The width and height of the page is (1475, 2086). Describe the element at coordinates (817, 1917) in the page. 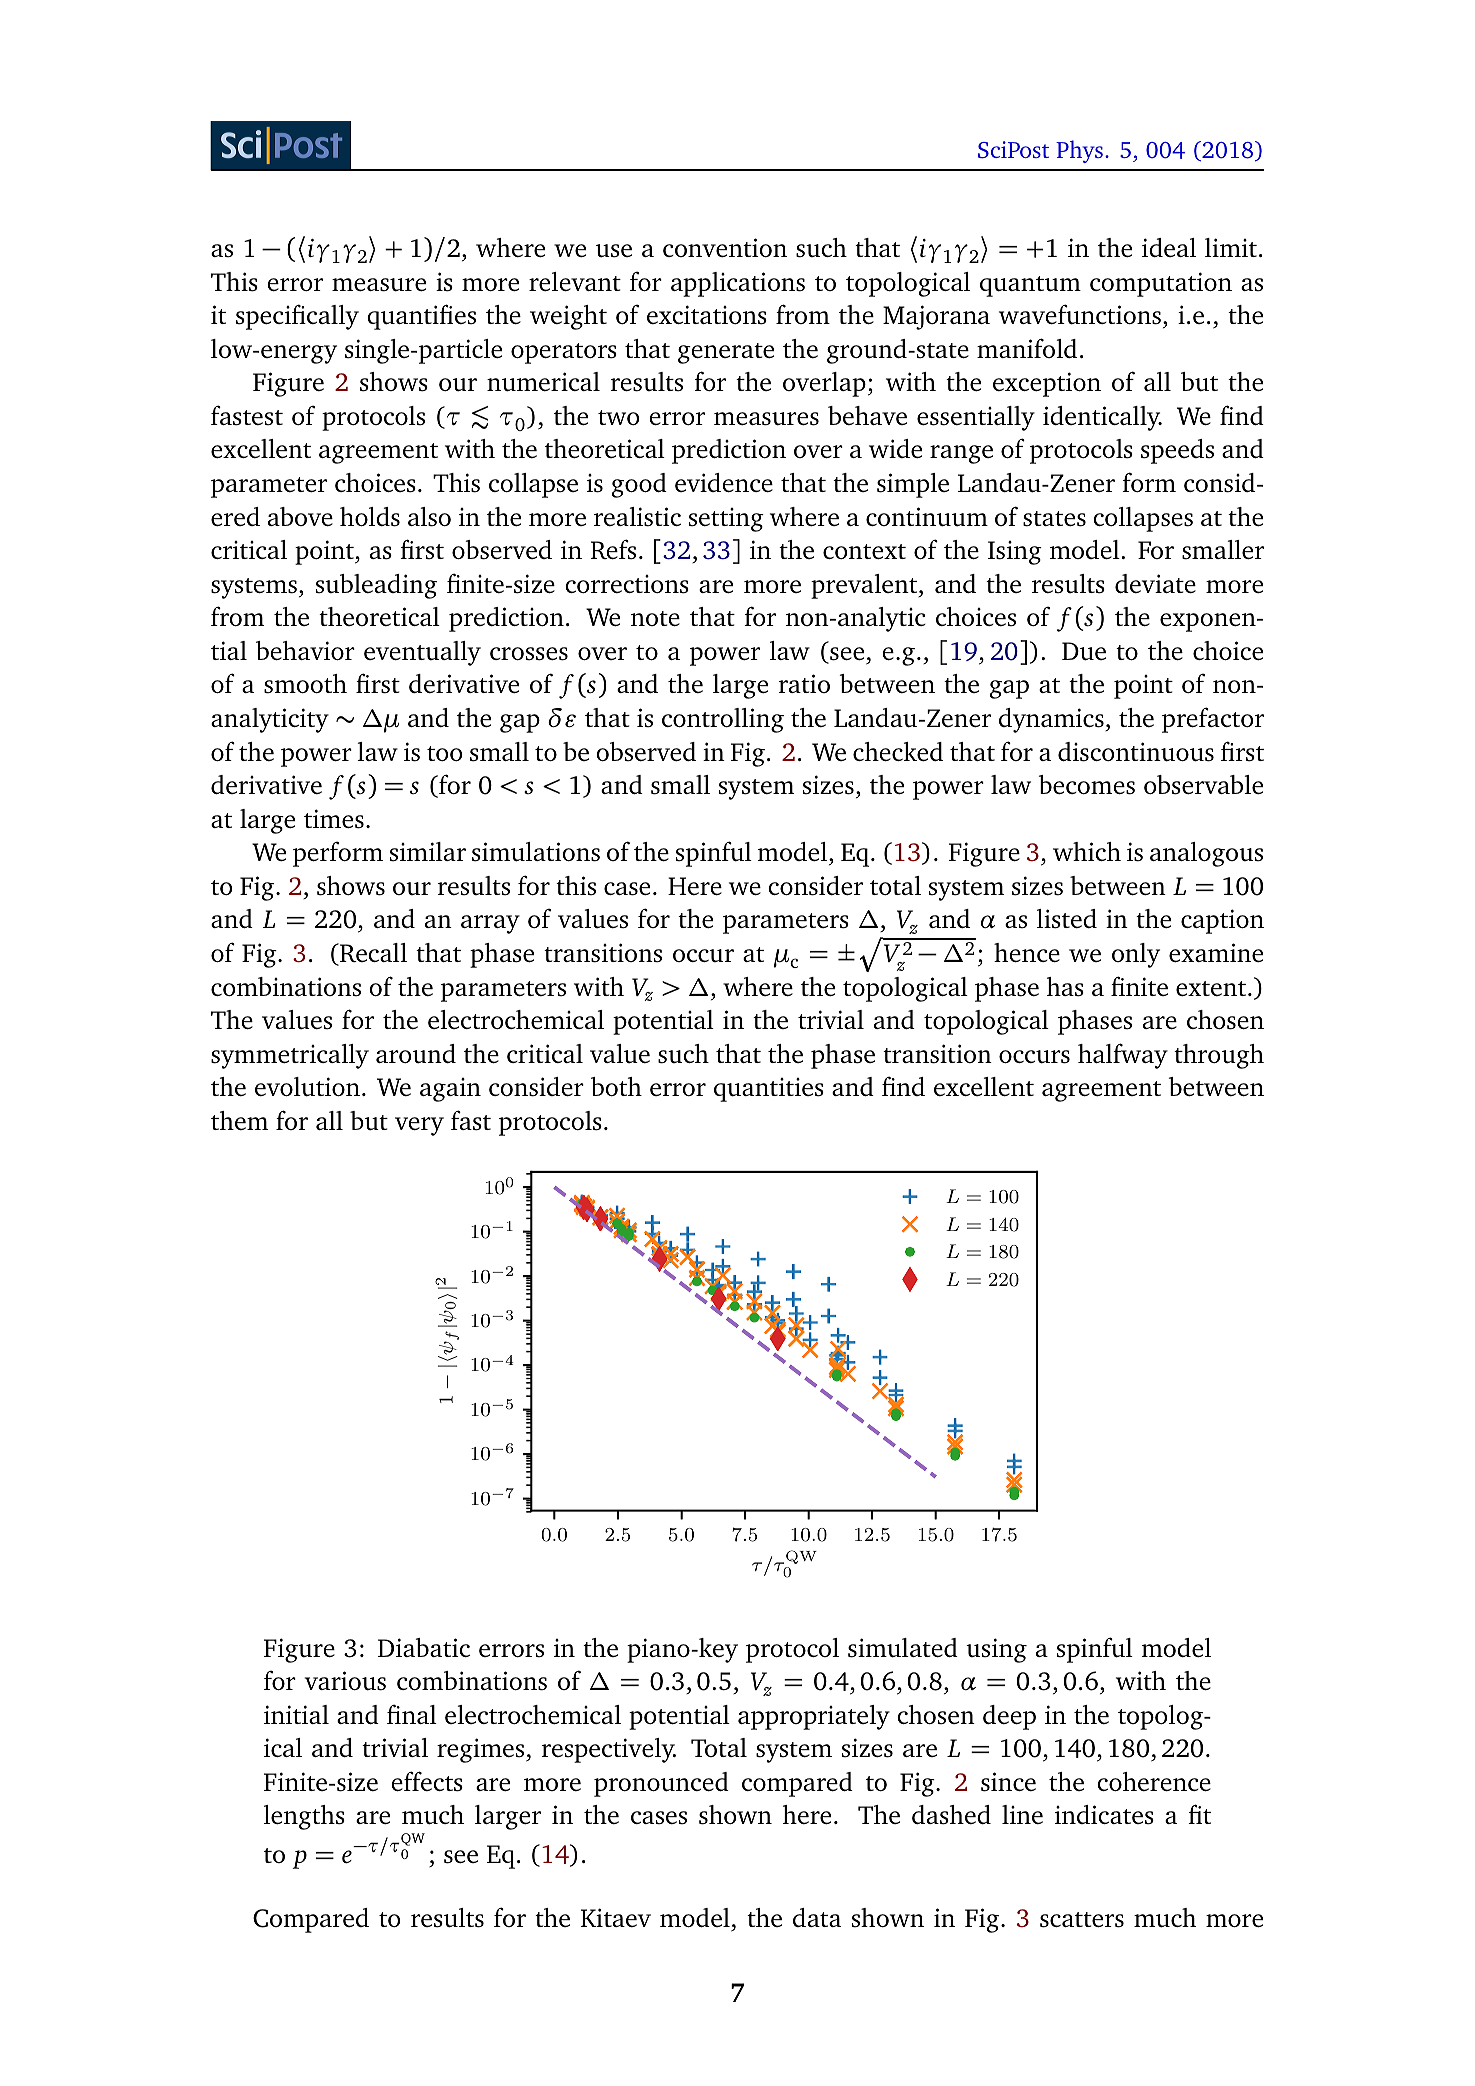

I see `data` at that location.
